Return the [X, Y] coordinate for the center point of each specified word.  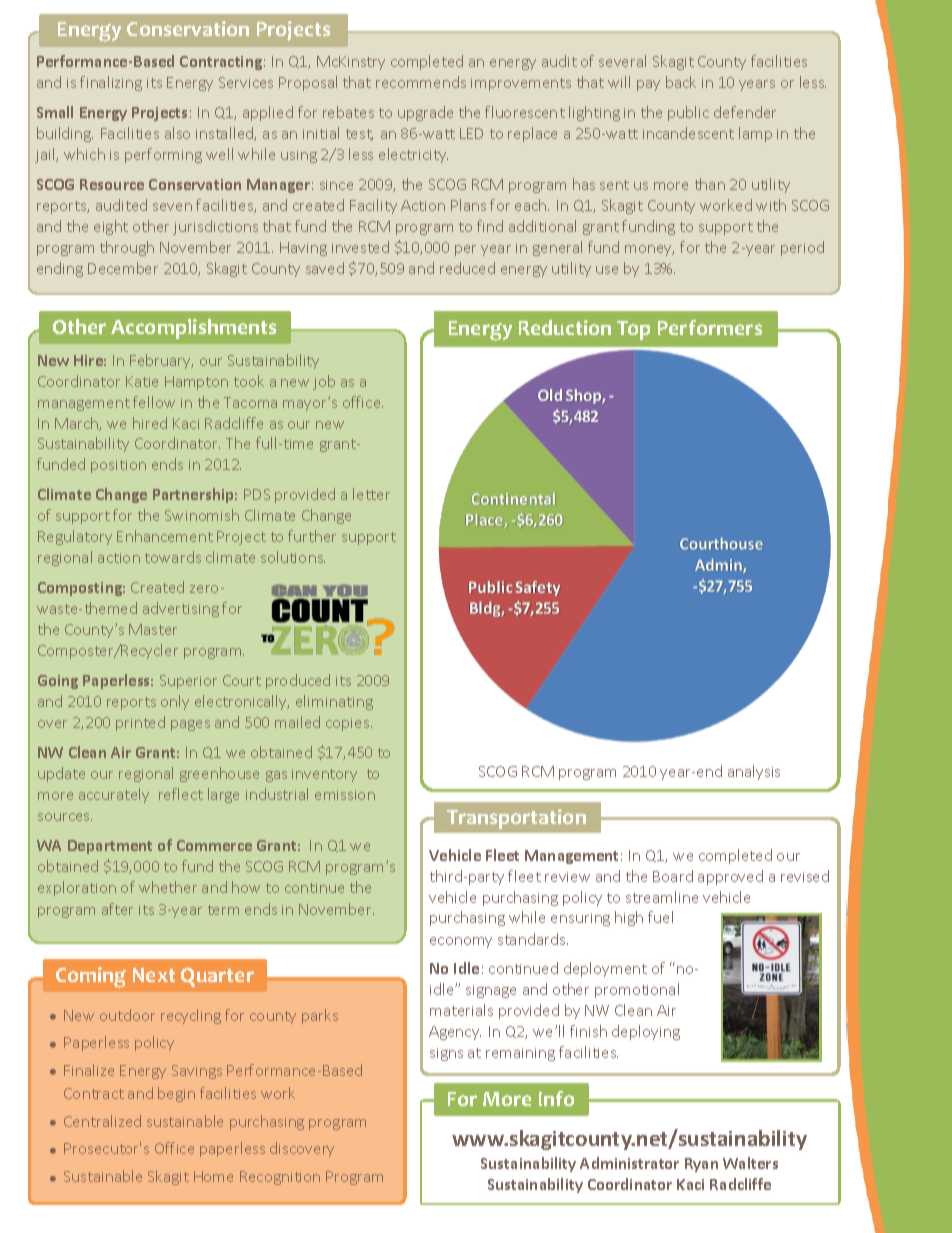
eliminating [334, 702]
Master [153, 629]
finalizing [111, 83]
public [688, 113]
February [161, 361]
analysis [754, 772]
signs [446, 1054]
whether [168, 887]
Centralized [102, 1121]
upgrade [425, 113]
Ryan [701, 1165]
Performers [710, 327]
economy [461, 942]
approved [730, 877]
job [324, 382]
